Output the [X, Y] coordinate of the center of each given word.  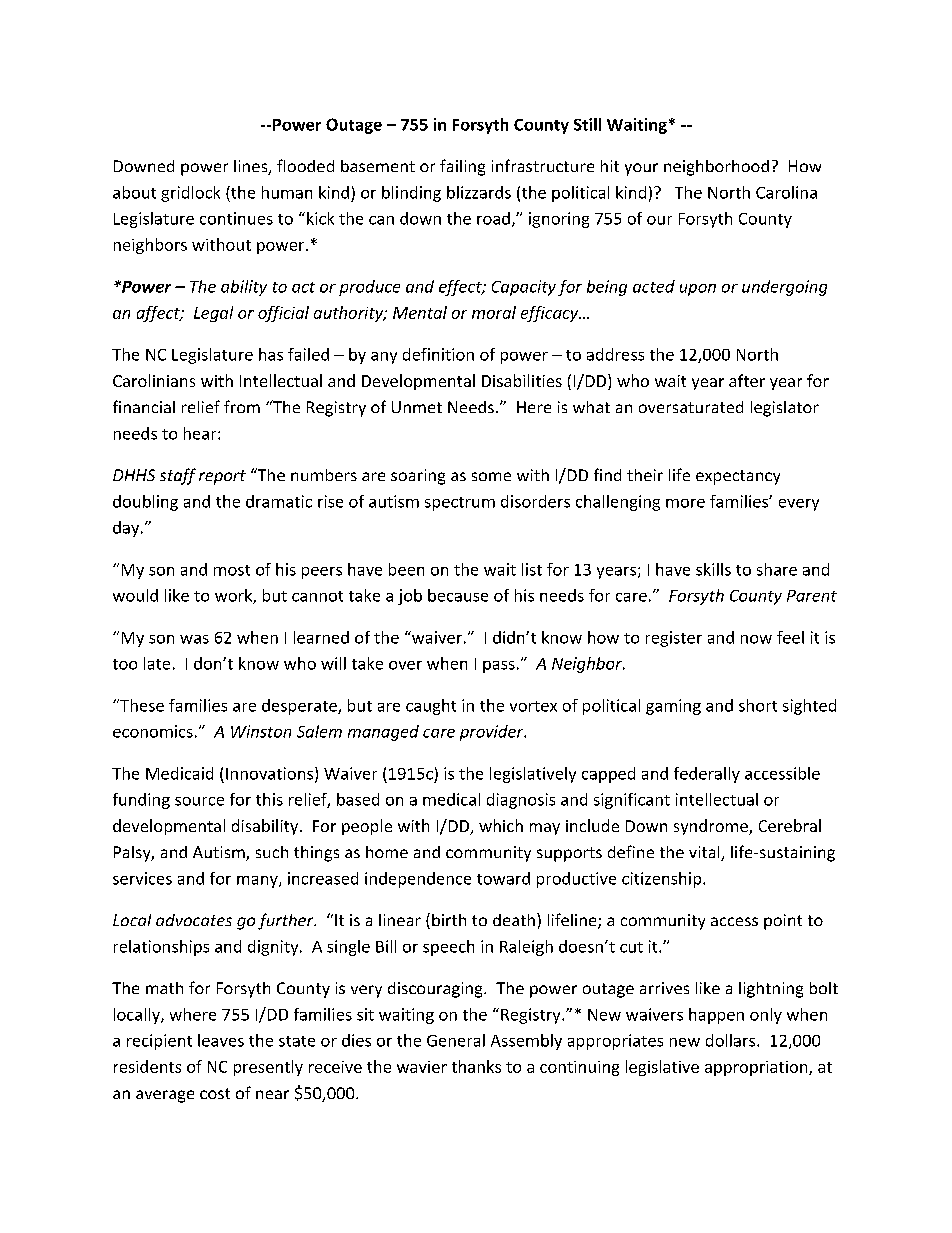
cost [215, 1093]
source [199, 801]
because [458, 595]
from [242, 406]
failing [462, 167]
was [194, 639]
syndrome [712, 827]
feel [790, 637]
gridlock [190, 194]
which [501, 825]
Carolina [786, 192]
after [747, 380]
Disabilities [522, 380]
